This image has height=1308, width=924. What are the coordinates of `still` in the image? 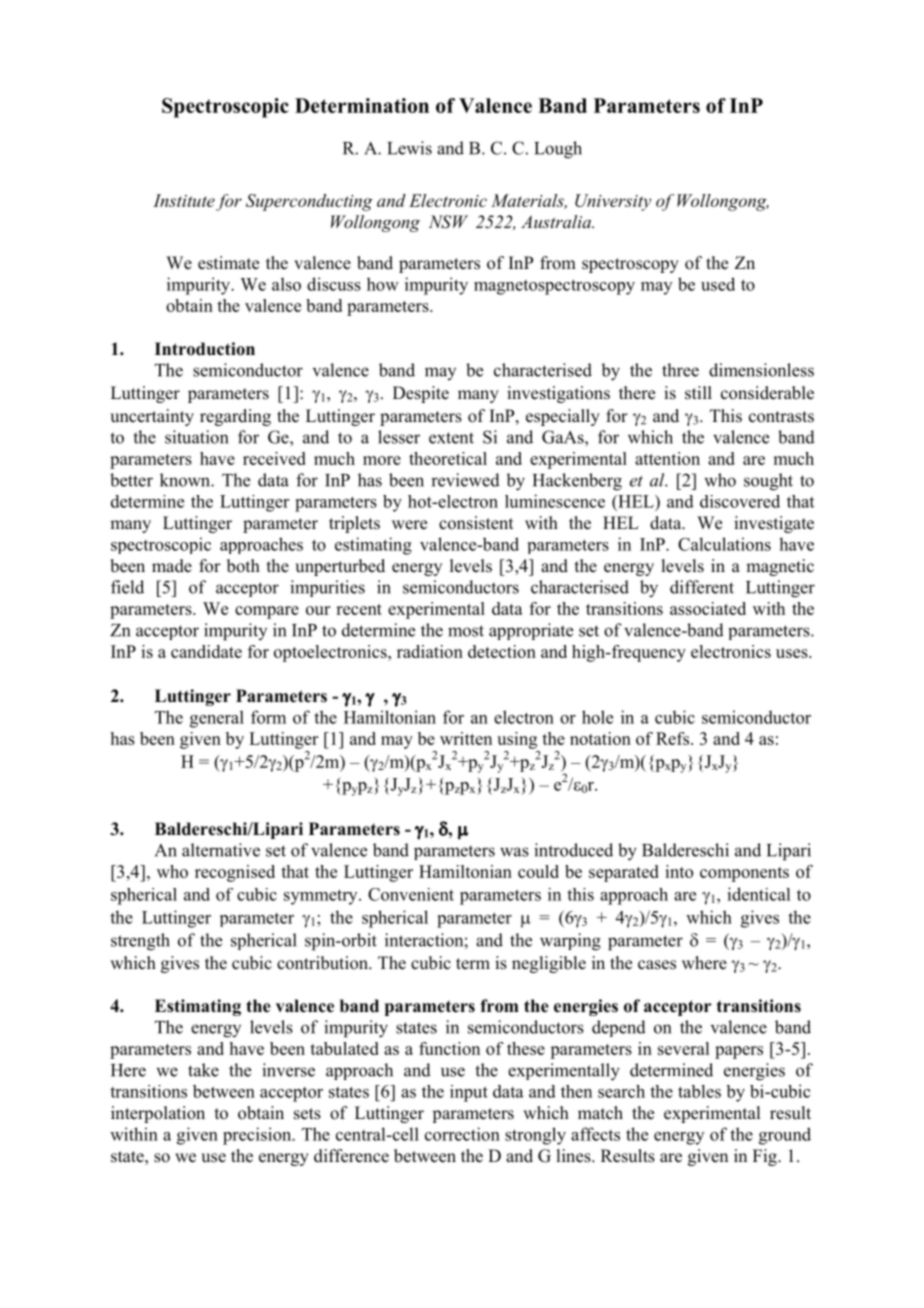 It's located at (698, 393).
